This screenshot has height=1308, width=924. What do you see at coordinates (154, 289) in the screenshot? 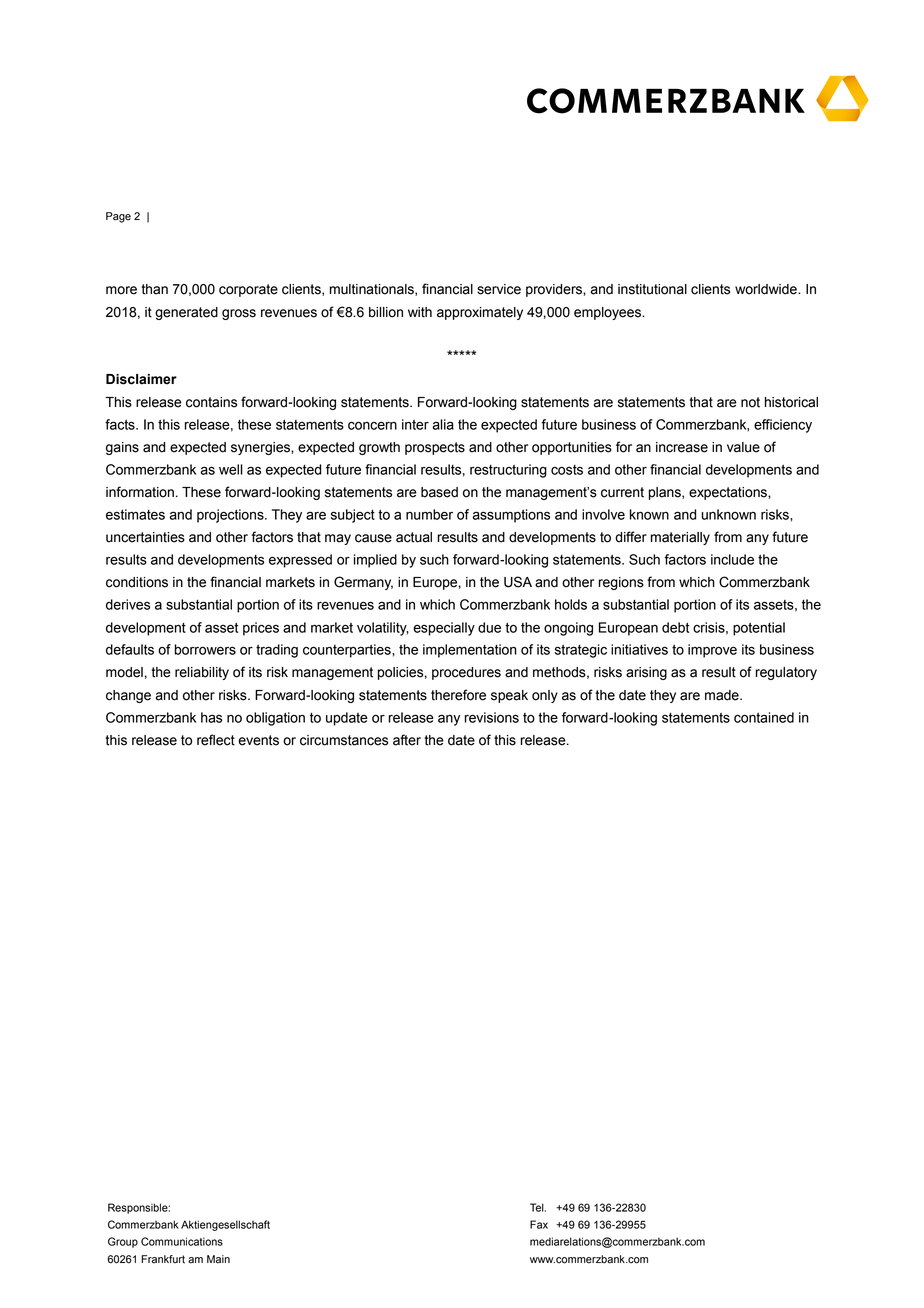
I see `than` at bounding box center [154, 289].
